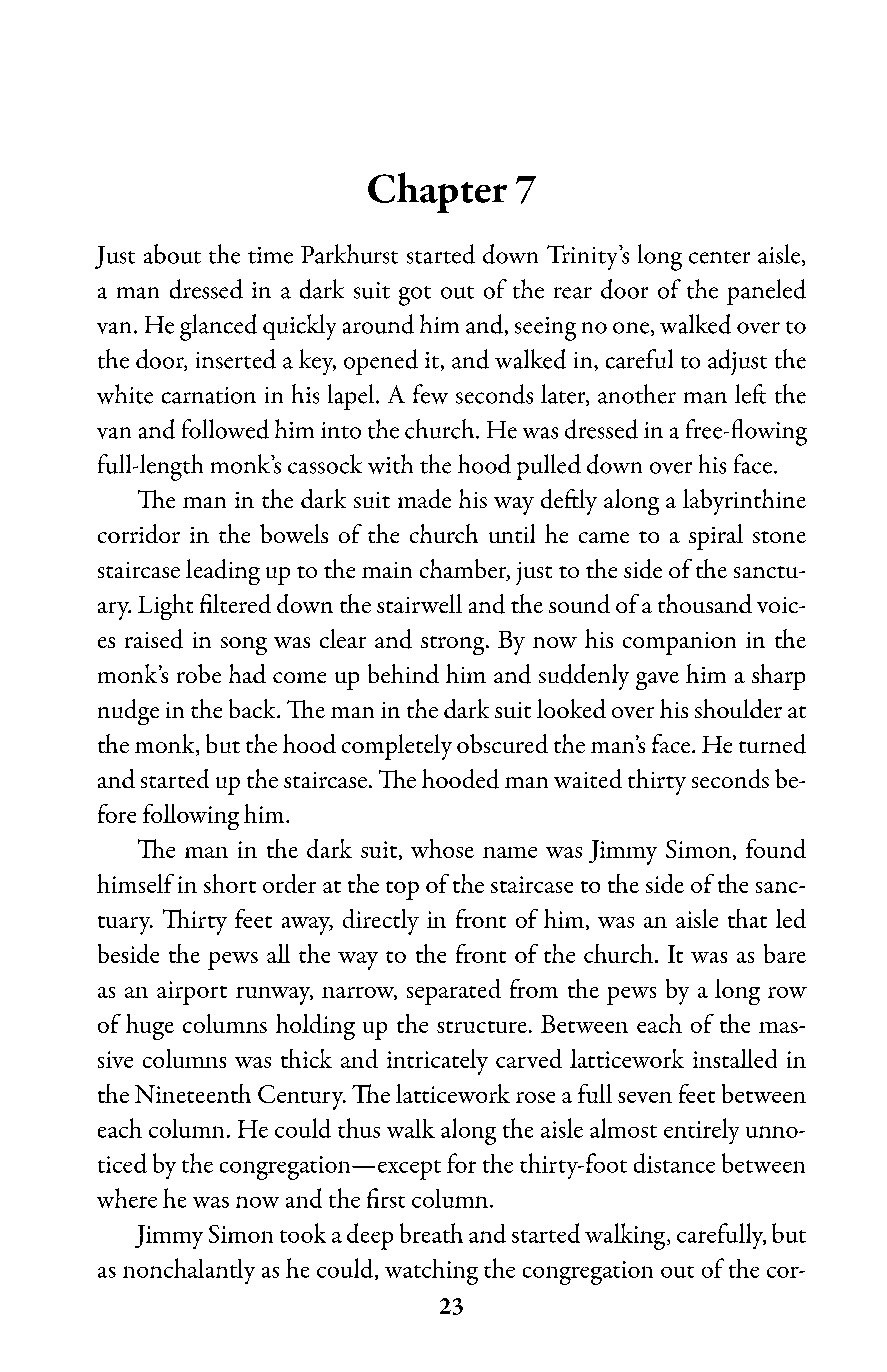  Describe the element at coordinates (172, 254) in the screenshot. I see `about` at that location.
